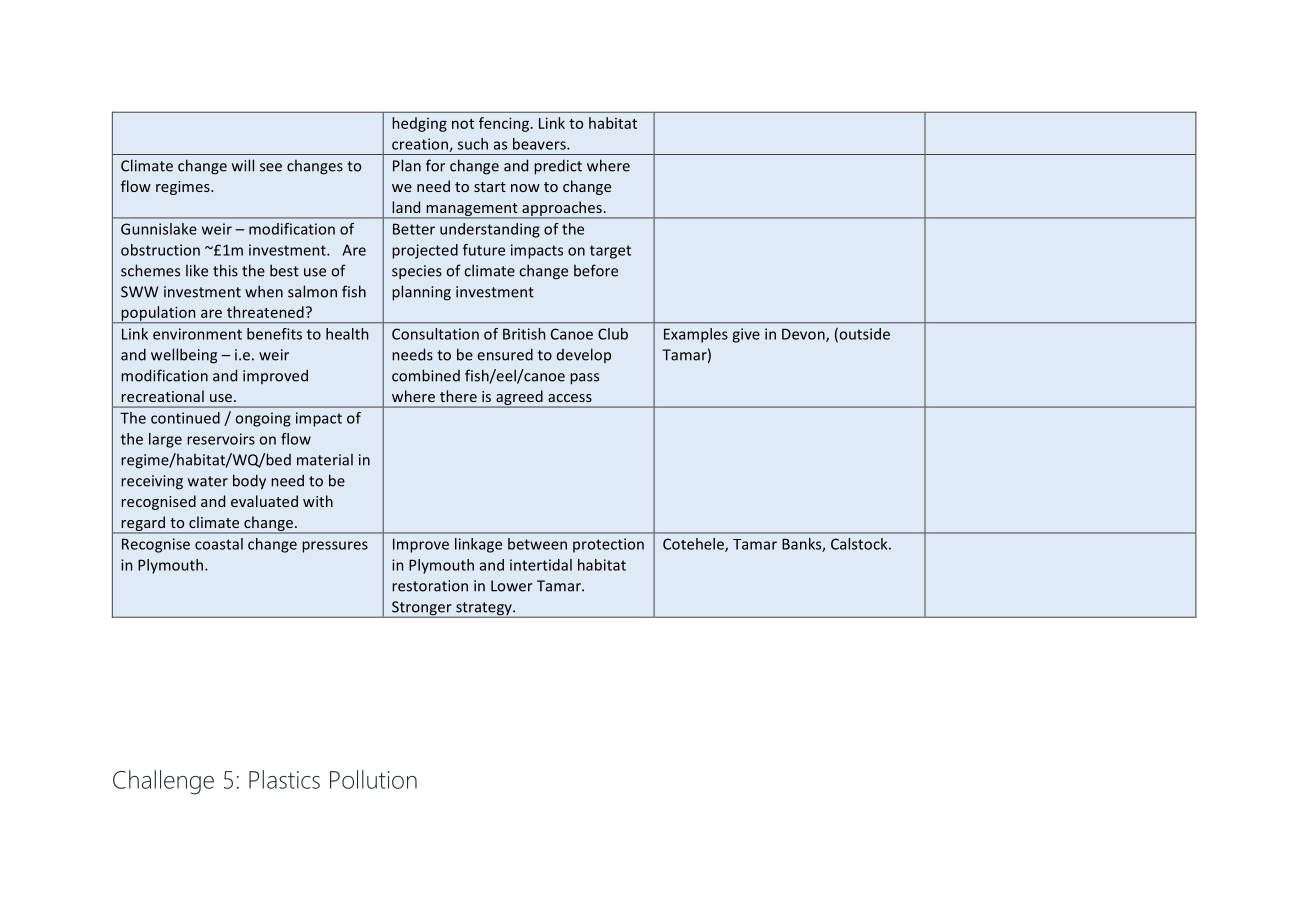 This image has height=924, width=1308. Describe the element at coordinates (373, 779) in the image. I see `Pollution` at that location.
